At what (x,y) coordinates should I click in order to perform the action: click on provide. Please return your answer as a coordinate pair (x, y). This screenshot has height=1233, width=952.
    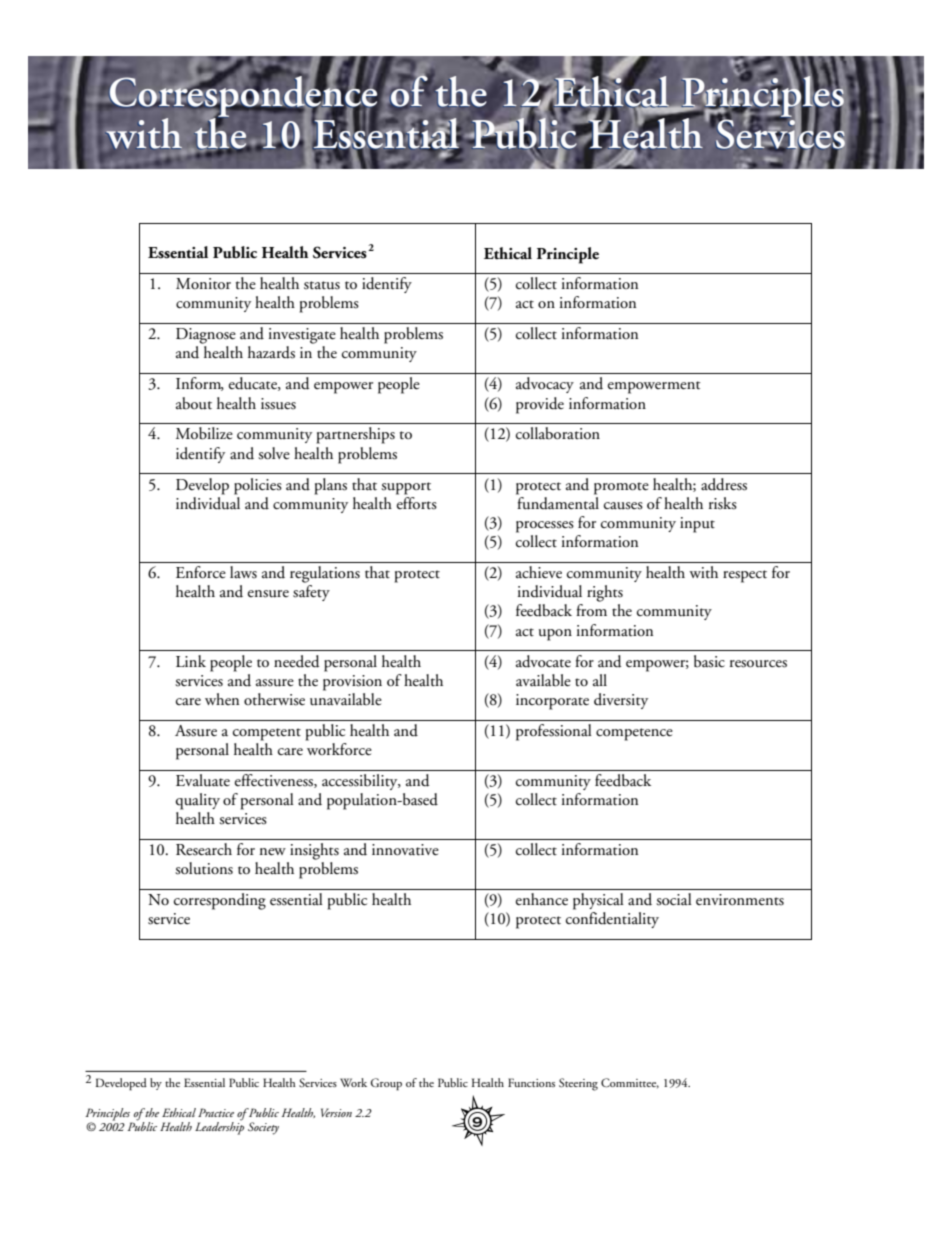
    Looking at the image, I should click on (540, 405).
